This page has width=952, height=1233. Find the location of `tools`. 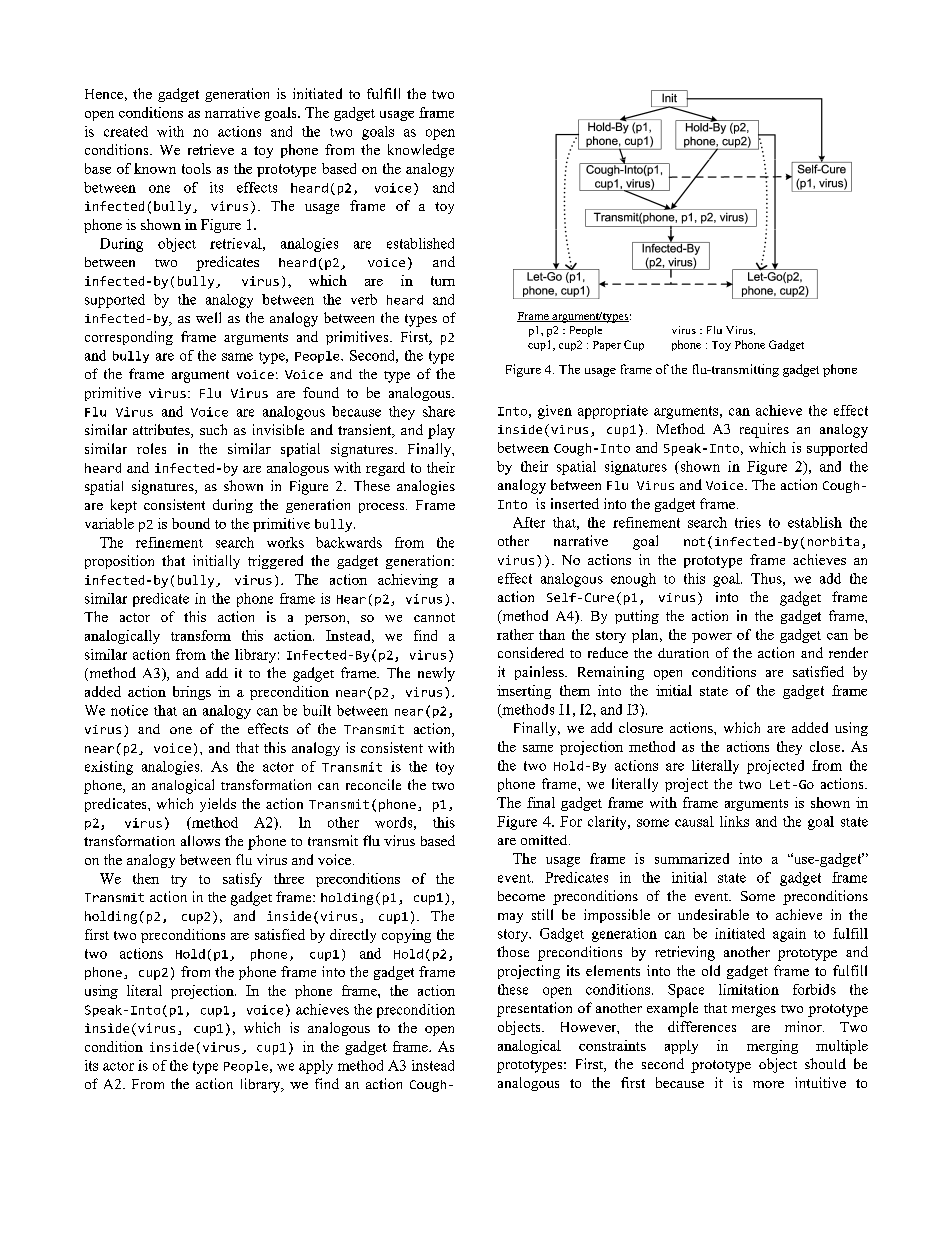

tools is located at coordinates (196, 168).
